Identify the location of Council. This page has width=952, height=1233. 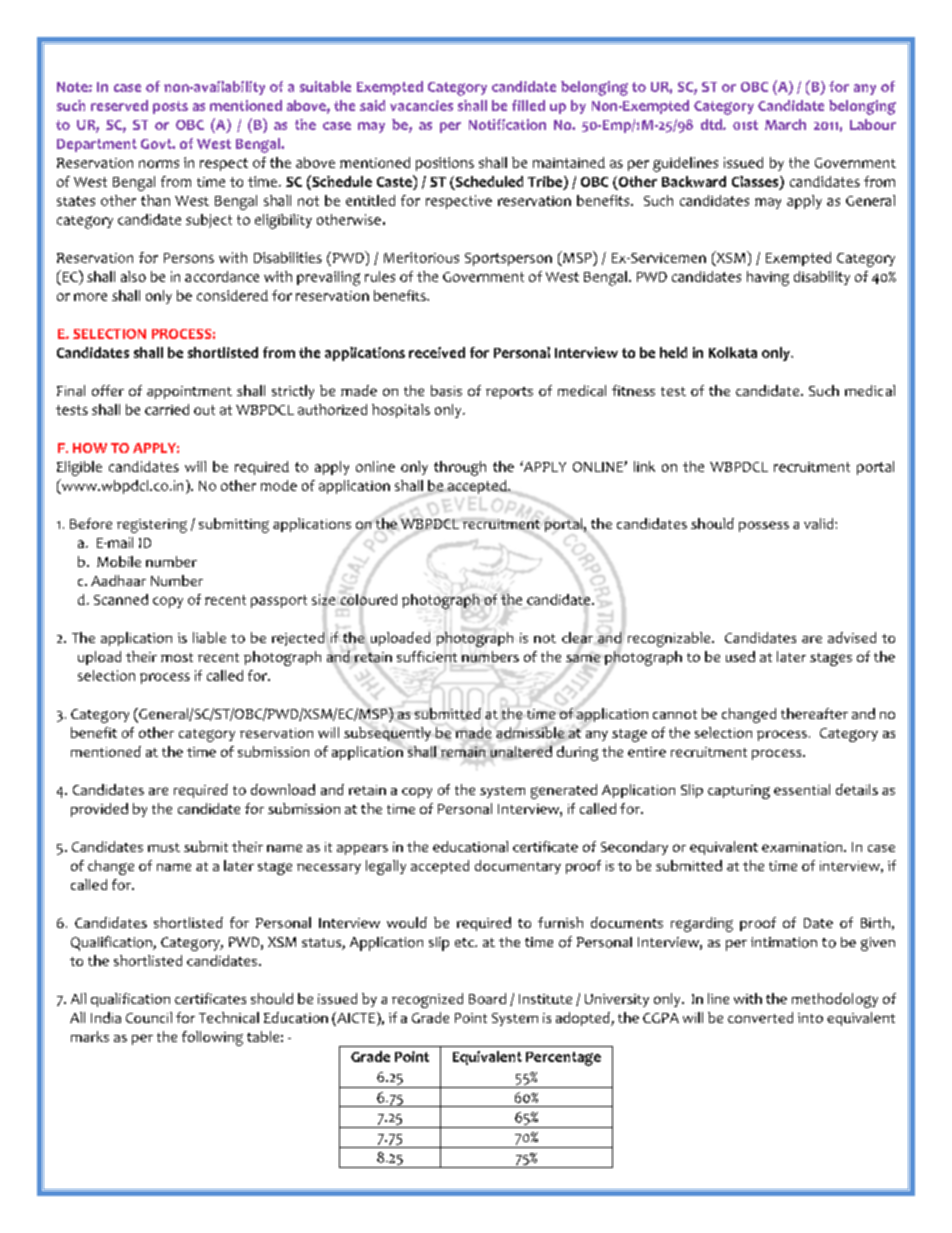
(149, 1017).
